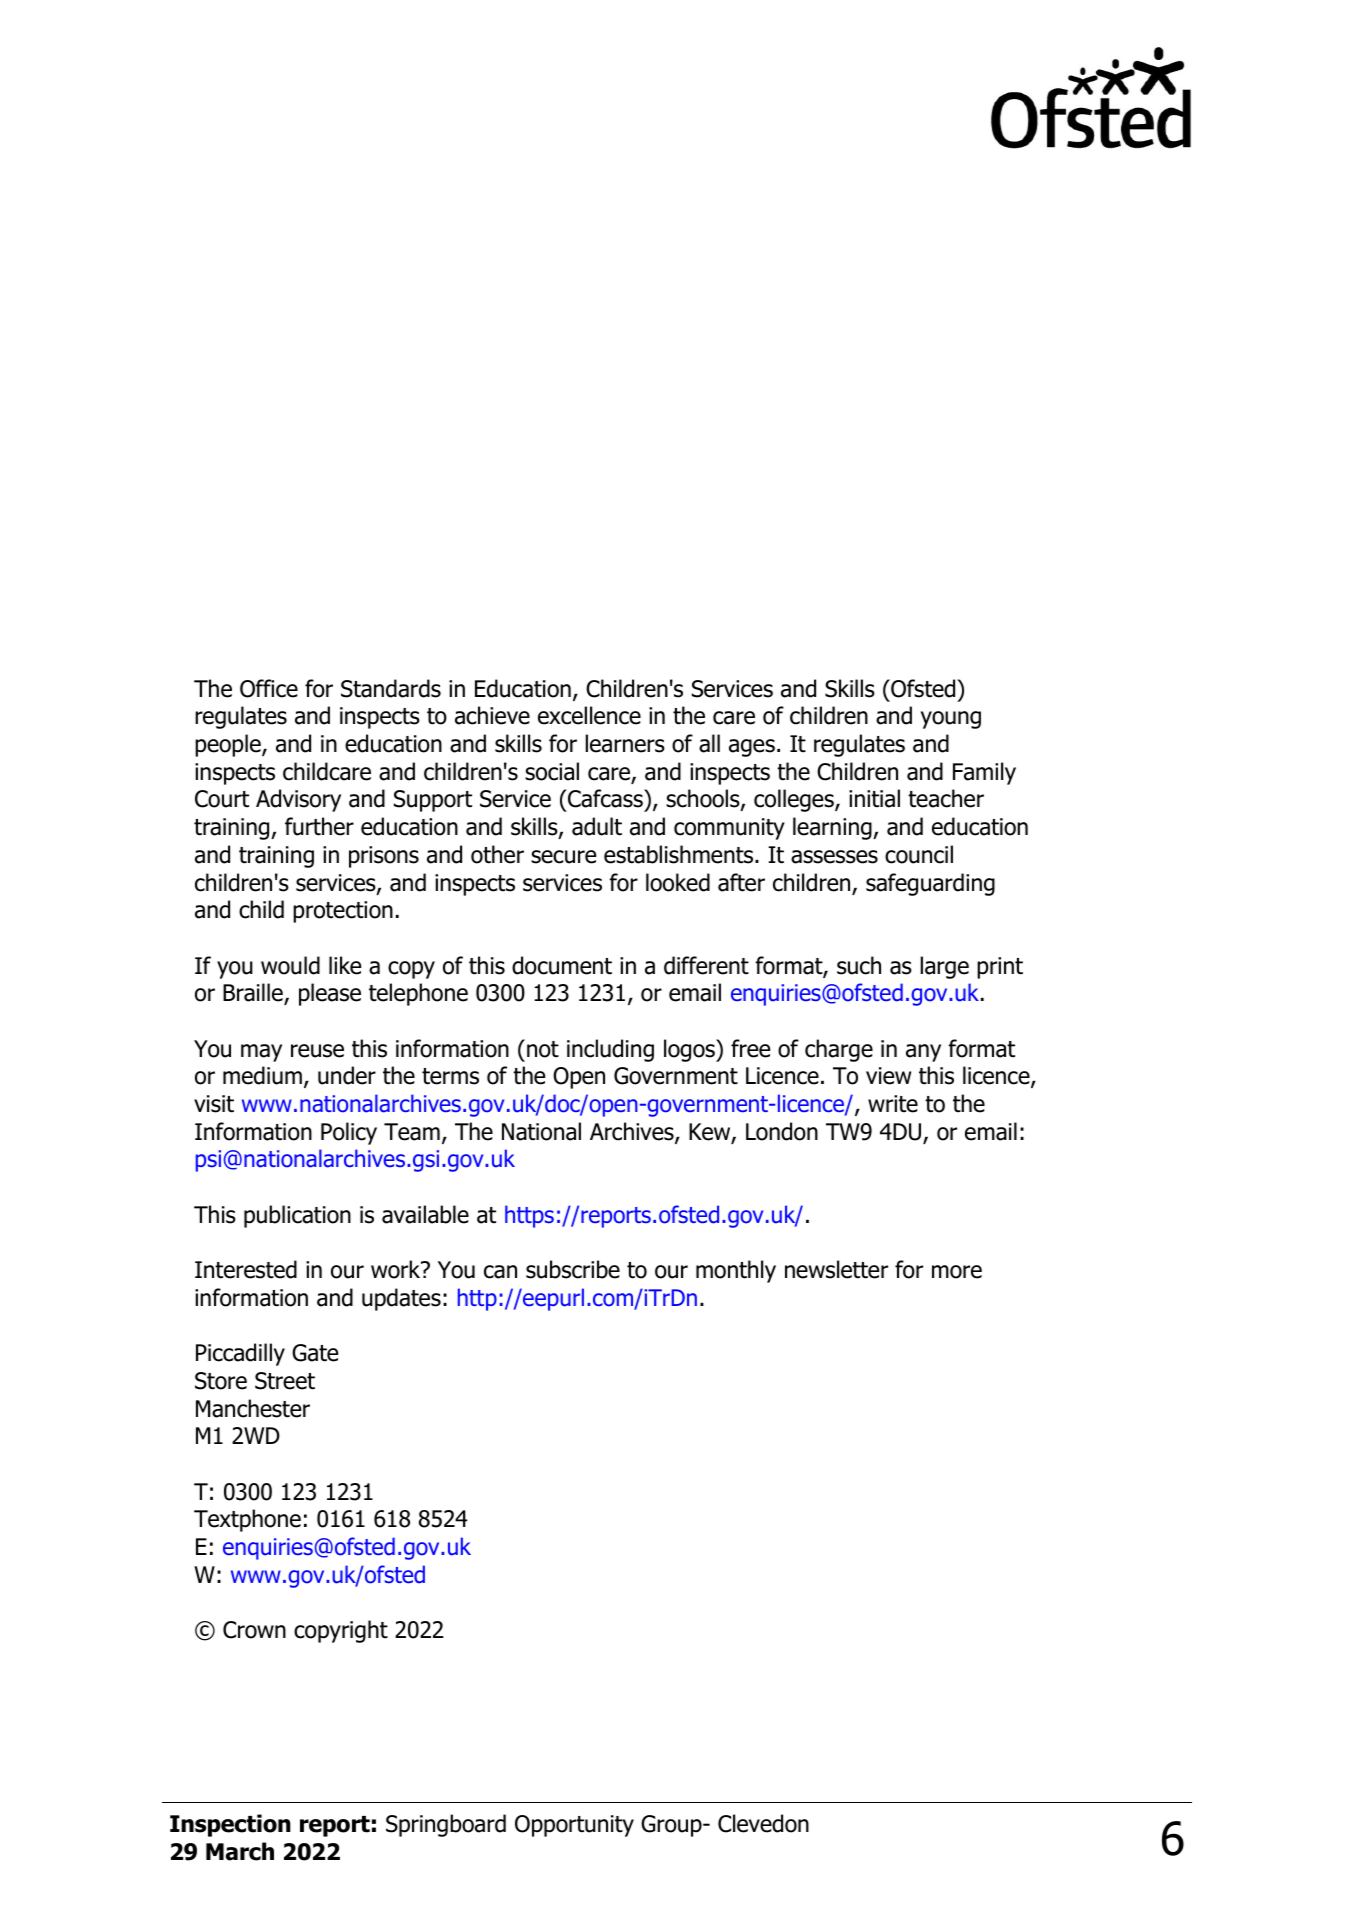 This document has height=1920, width=1354. I want to click on Inspection, so click(230, 1825).
